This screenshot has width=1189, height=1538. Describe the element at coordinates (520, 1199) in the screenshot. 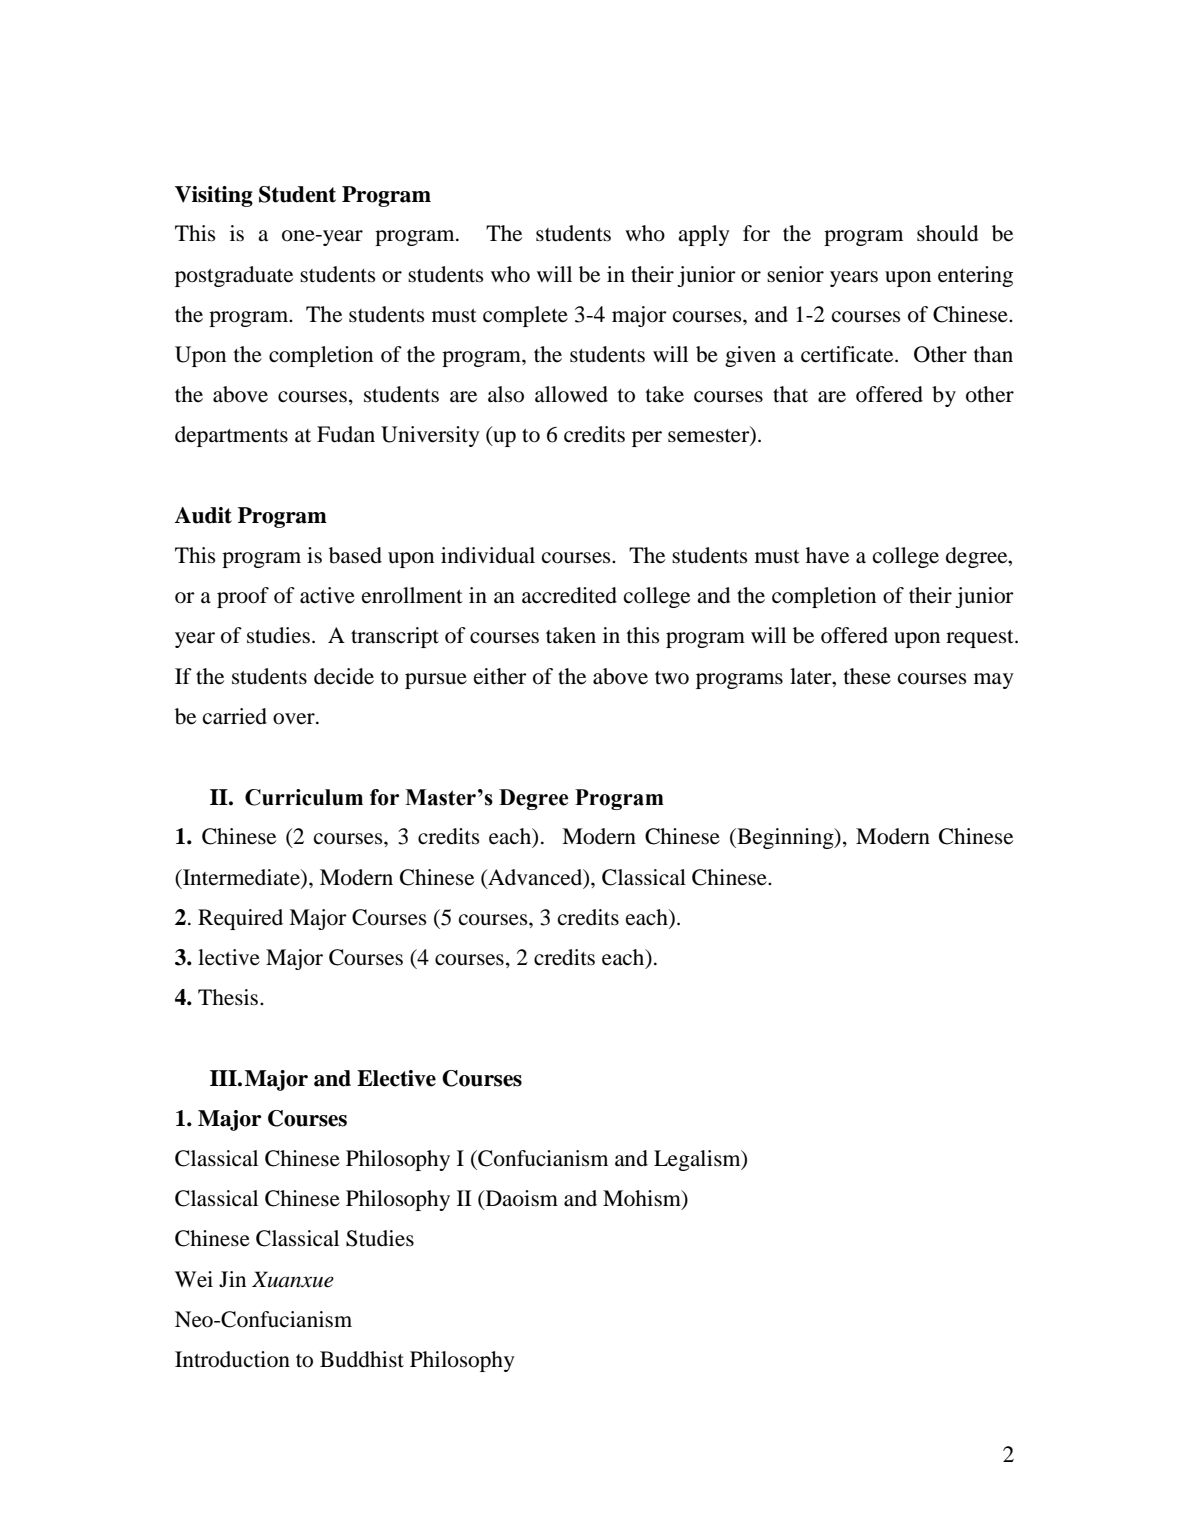

I see `Daoism` at that location.
